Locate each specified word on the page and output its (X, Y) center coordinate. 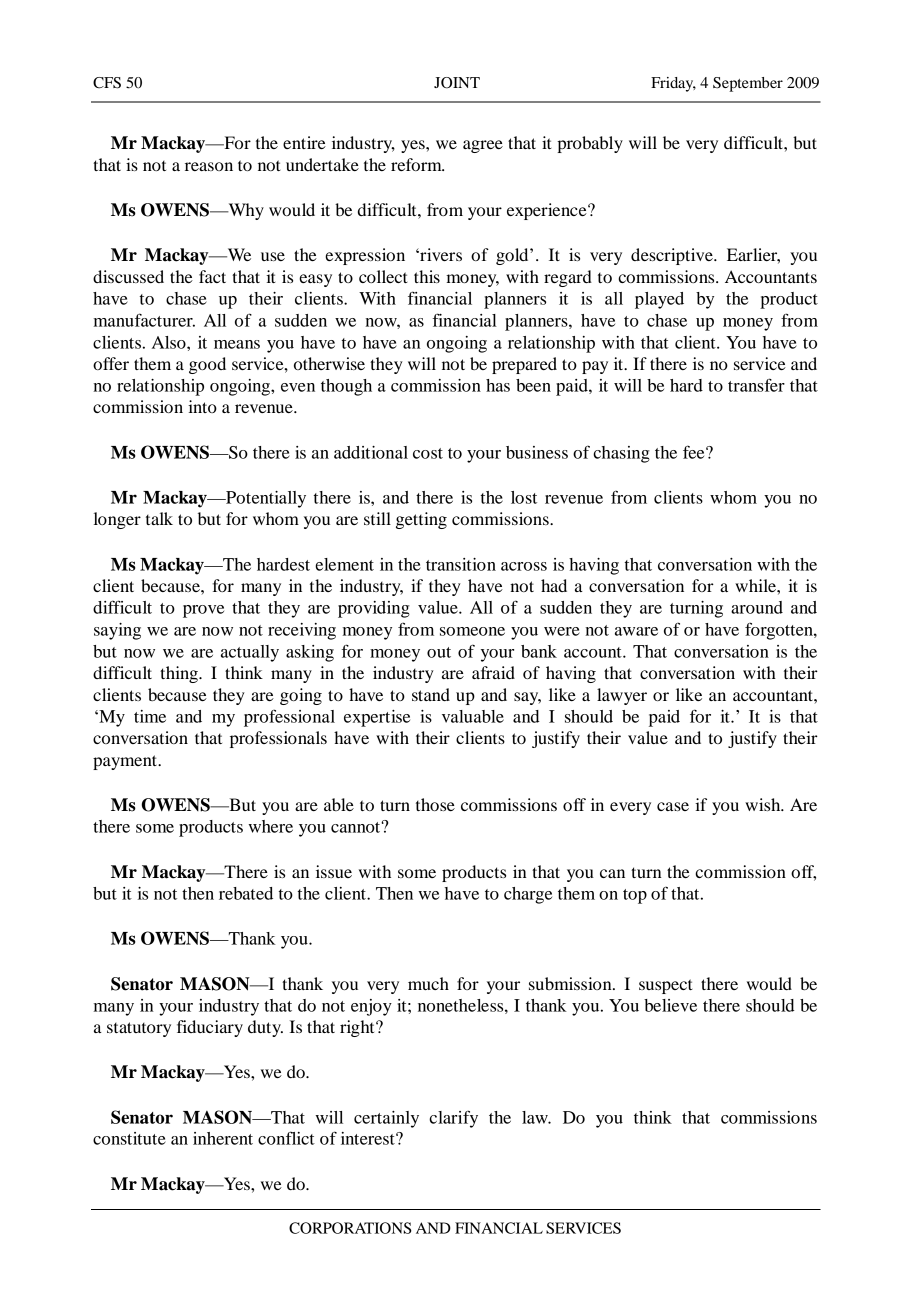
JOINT (457, 83)
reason (209, 166)
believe (670, 1005)
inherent (223, 1138)
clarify (453, 1119)
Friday (673, 84)
